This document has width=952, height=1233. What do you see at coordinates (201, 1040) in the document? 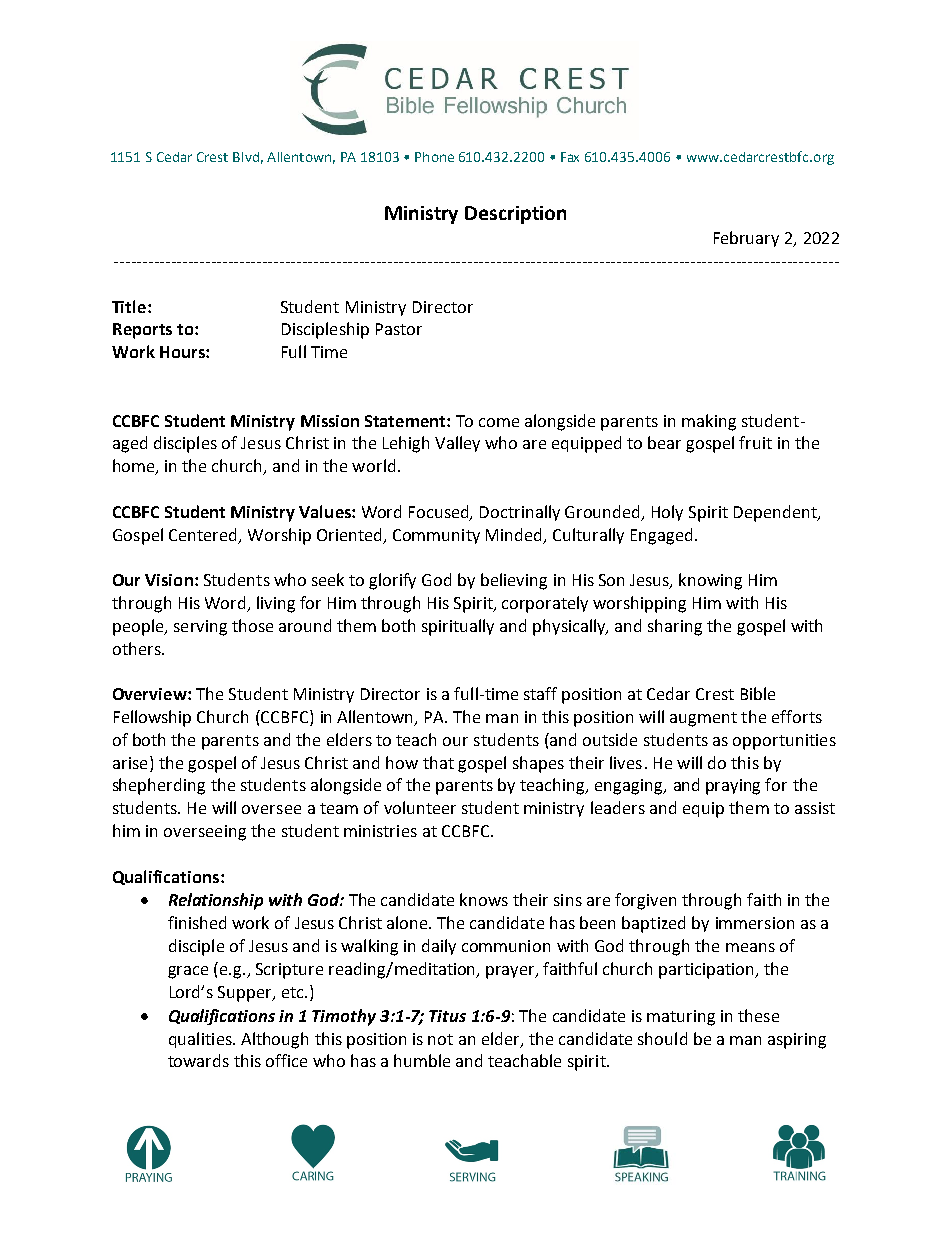
I see `qualities` at bounding box center [201, 1040].
